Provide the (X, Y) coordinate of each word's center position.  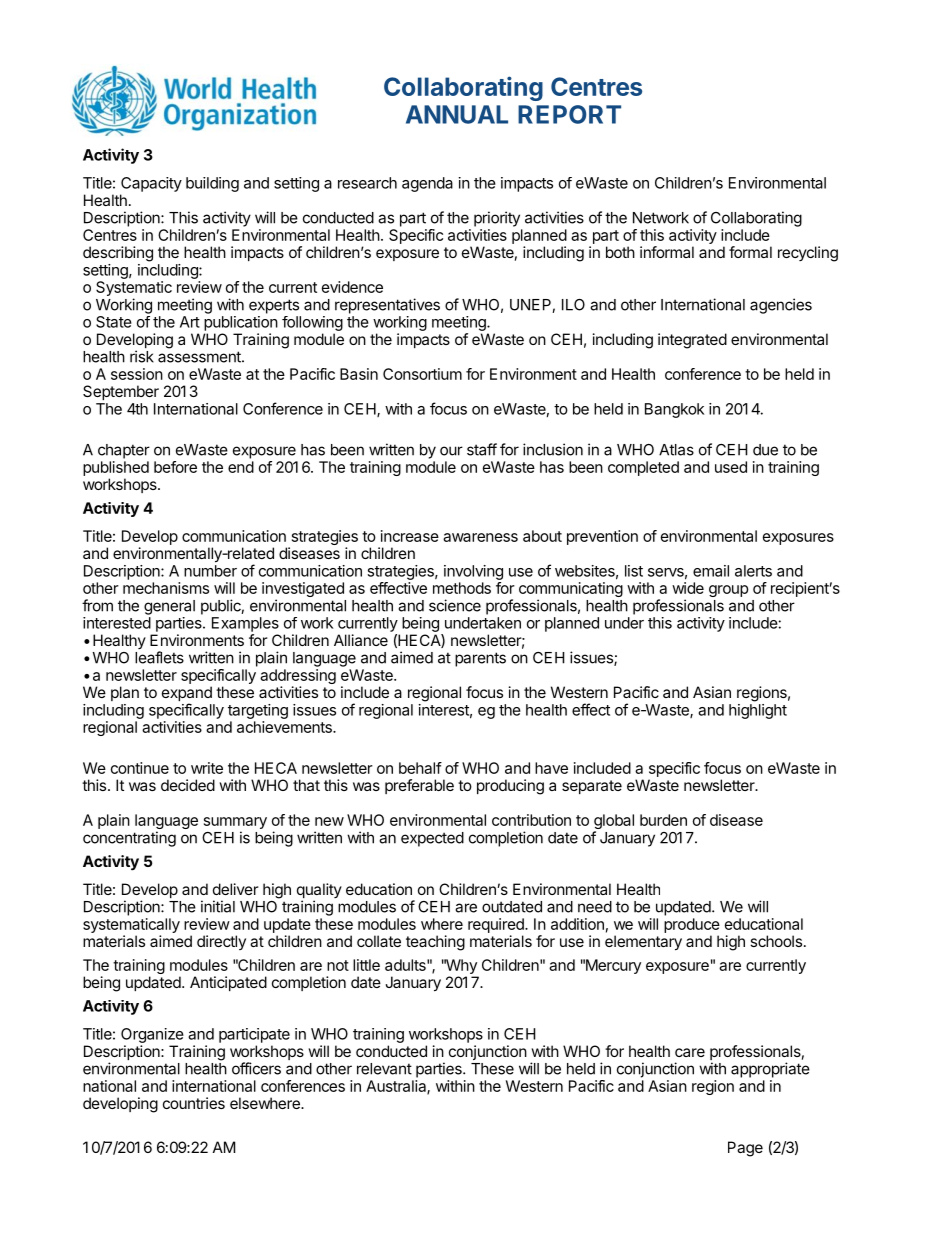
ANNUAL (457, 114)
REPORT (569, 114)
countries (194, 1103)
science (455, 605)
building (212, 184)
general (169, 607)
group (729, 591)
